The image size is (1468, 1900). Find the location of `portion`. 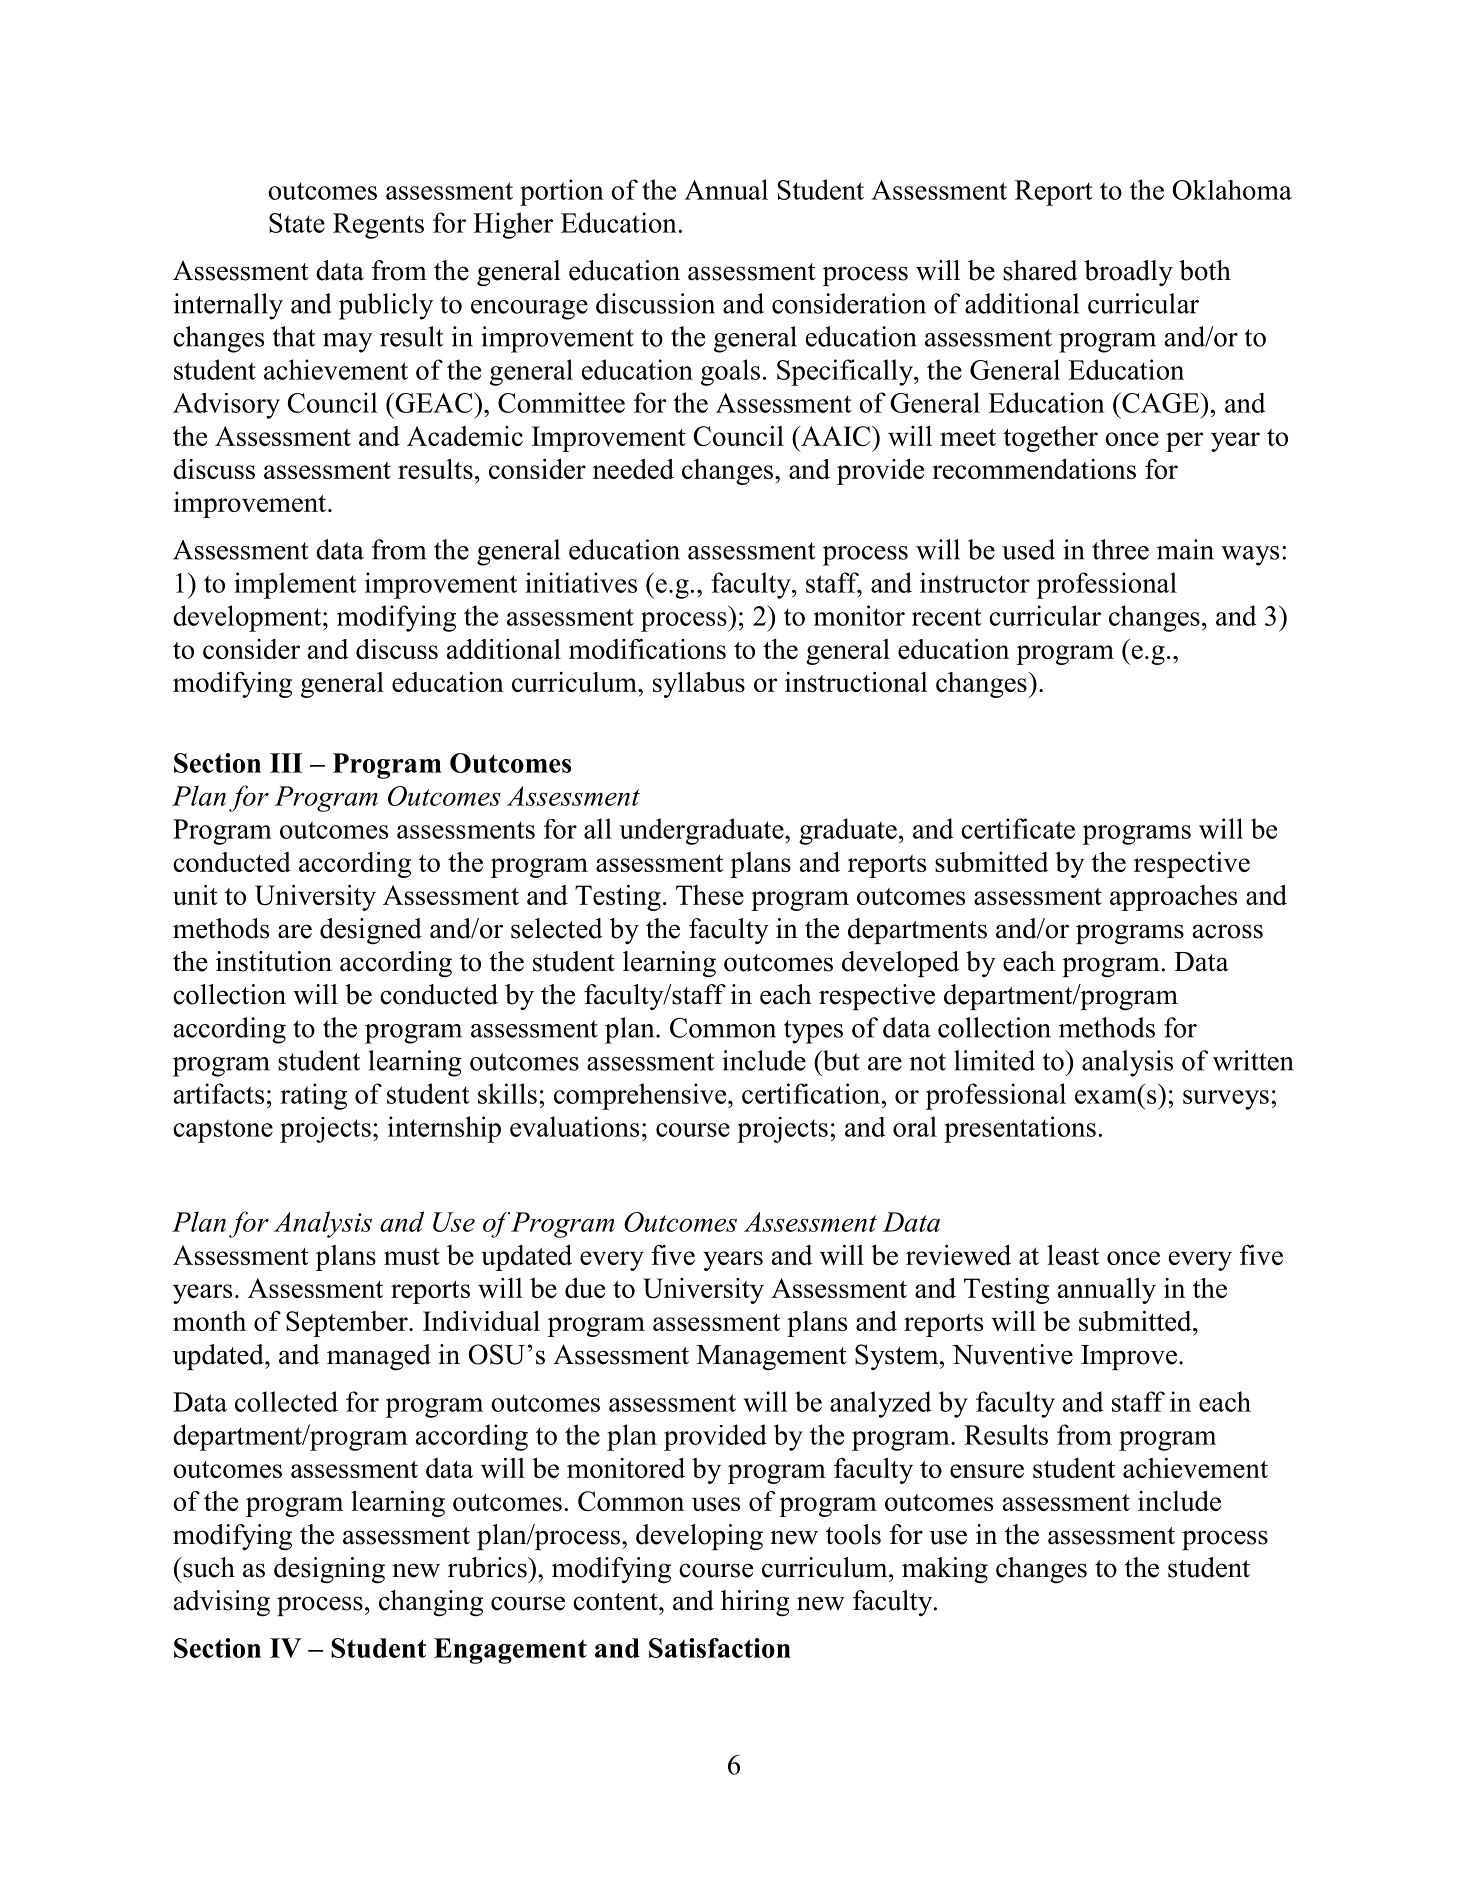

portion is located at coordinates (562, 192).
